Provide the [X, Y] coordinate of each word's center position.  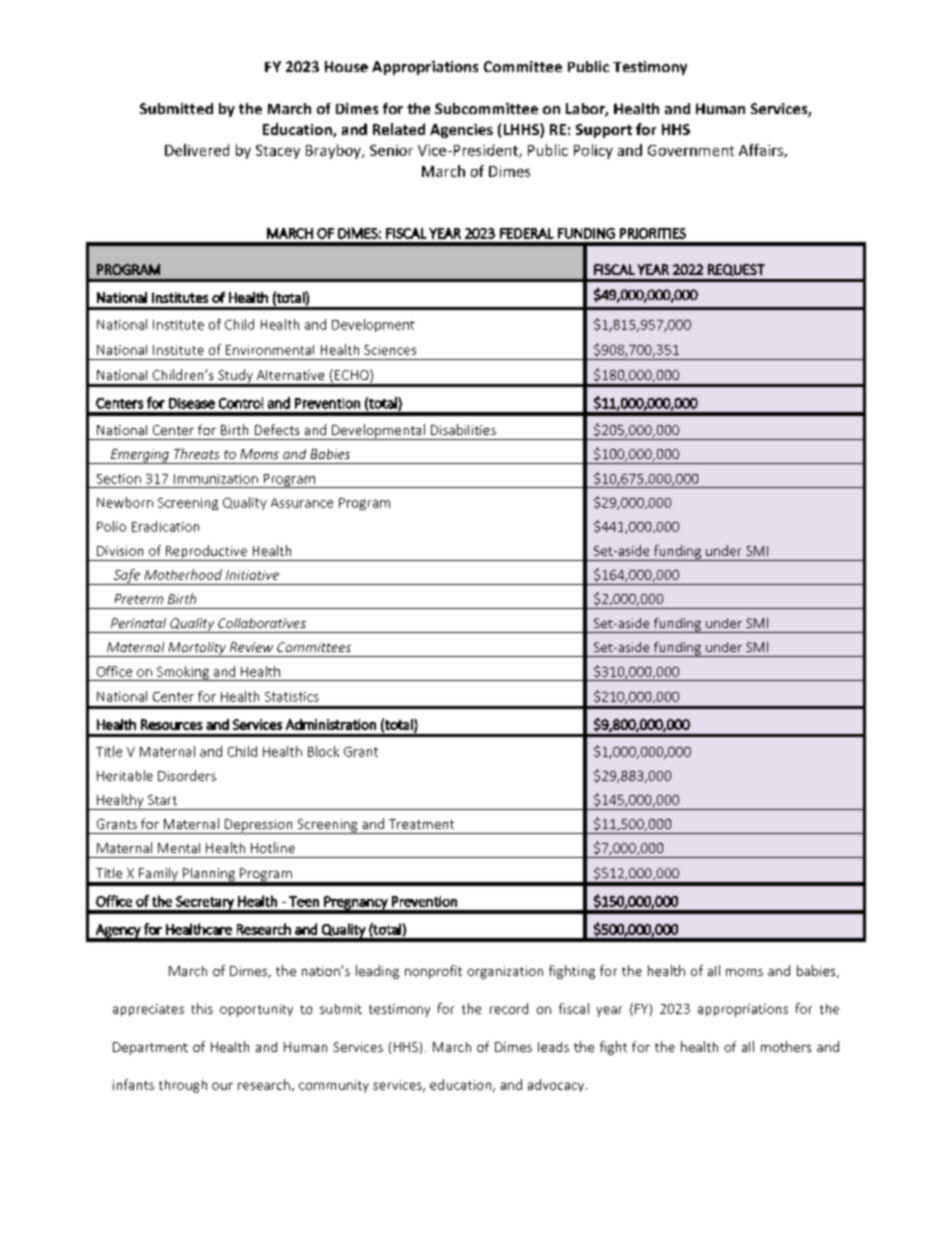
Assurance [302, 503]
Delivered [197, 150]
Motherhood [183, 574]
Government [691, 150]
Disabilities [463, 429]
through [183, 1086]
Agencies [461, 131]
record [509, 1008]
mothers [786, 1046]
